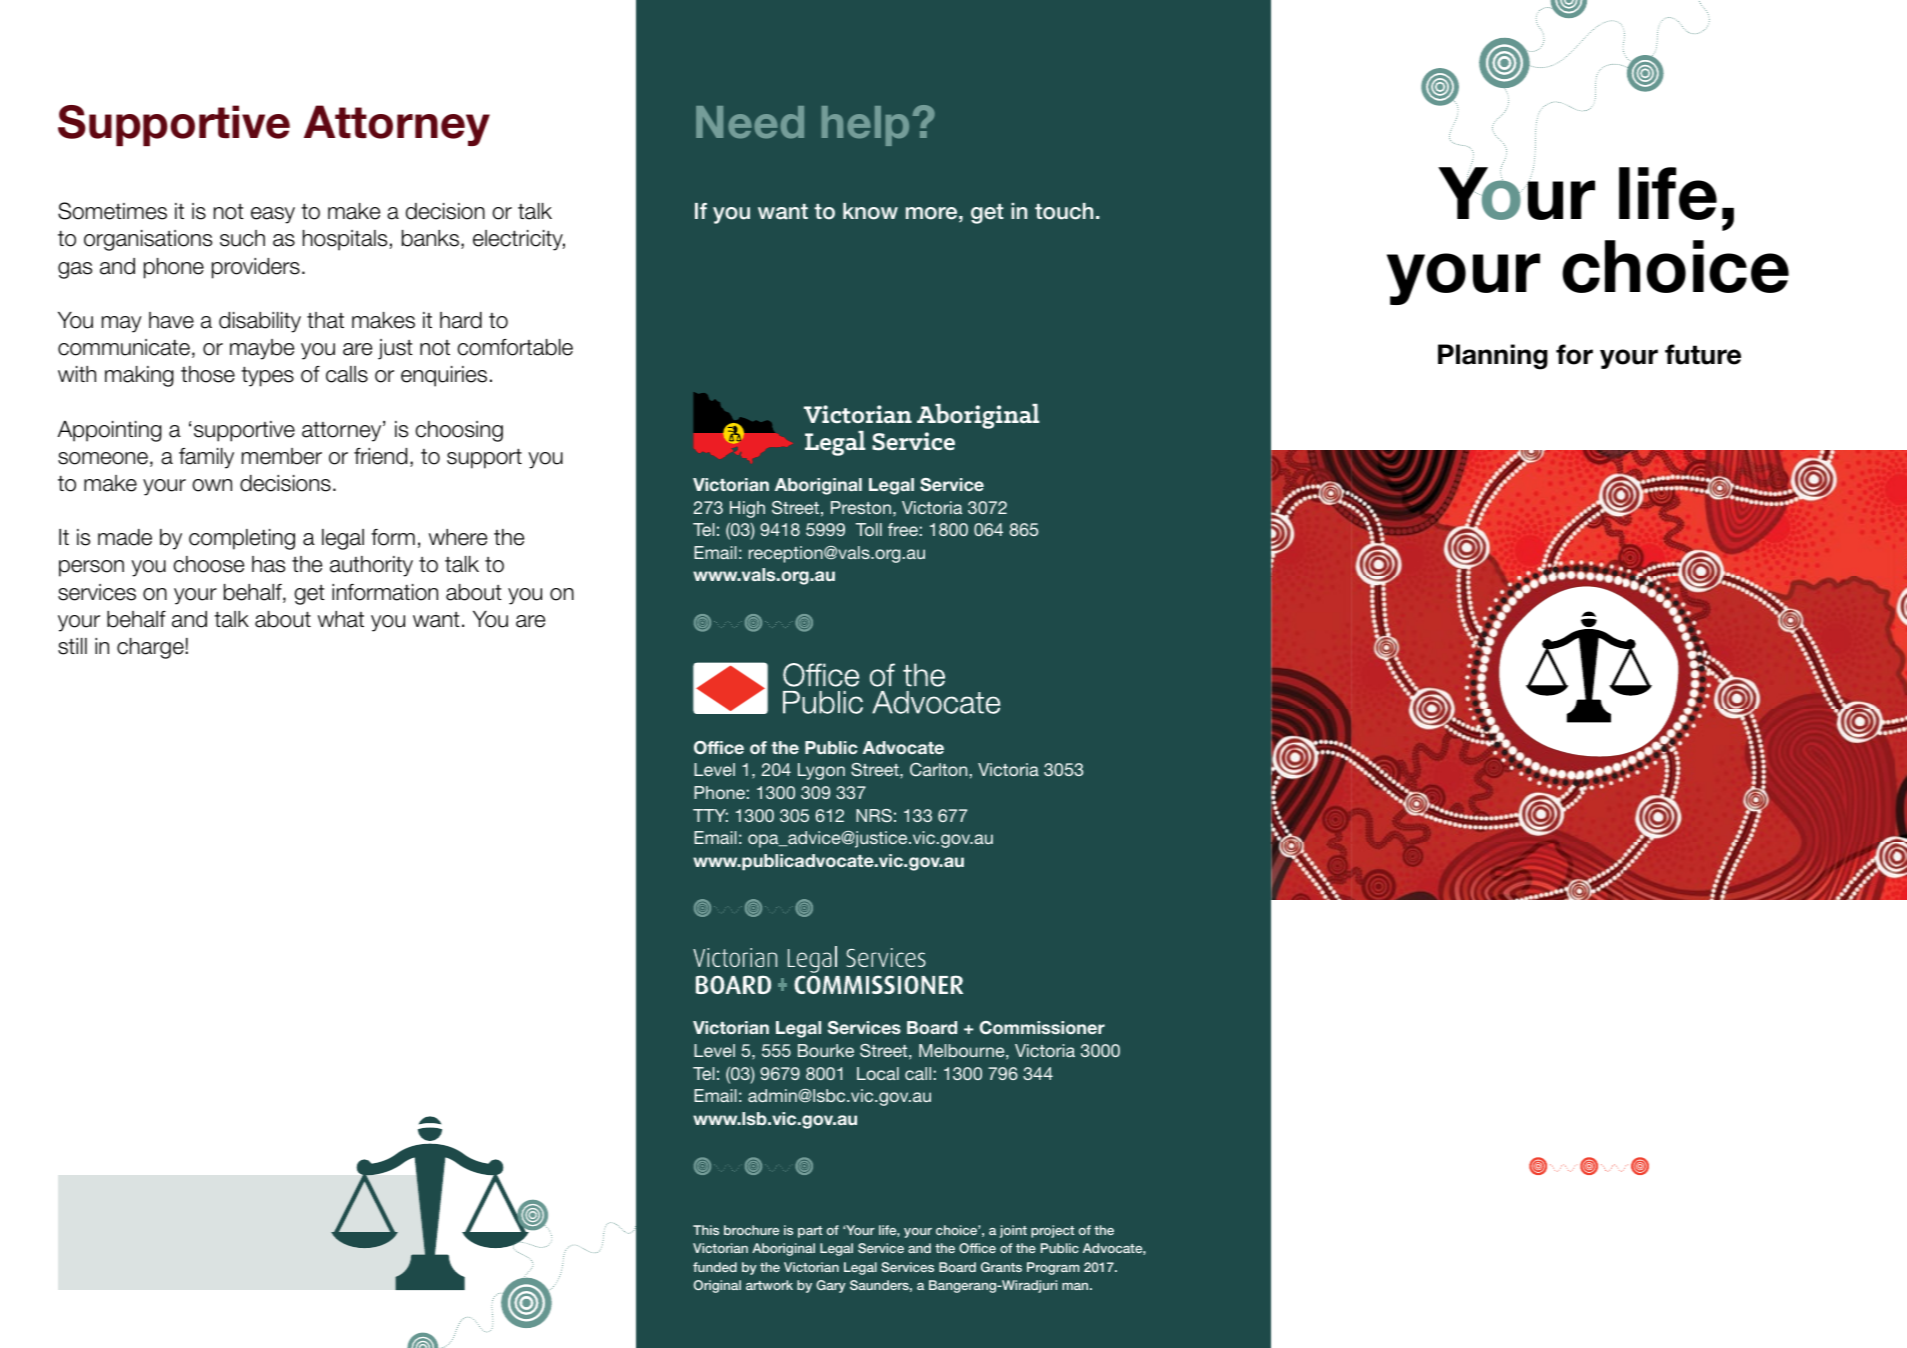  Describe the element at coordinates (1053, 1268) in the page. I see `Program` at that location.
